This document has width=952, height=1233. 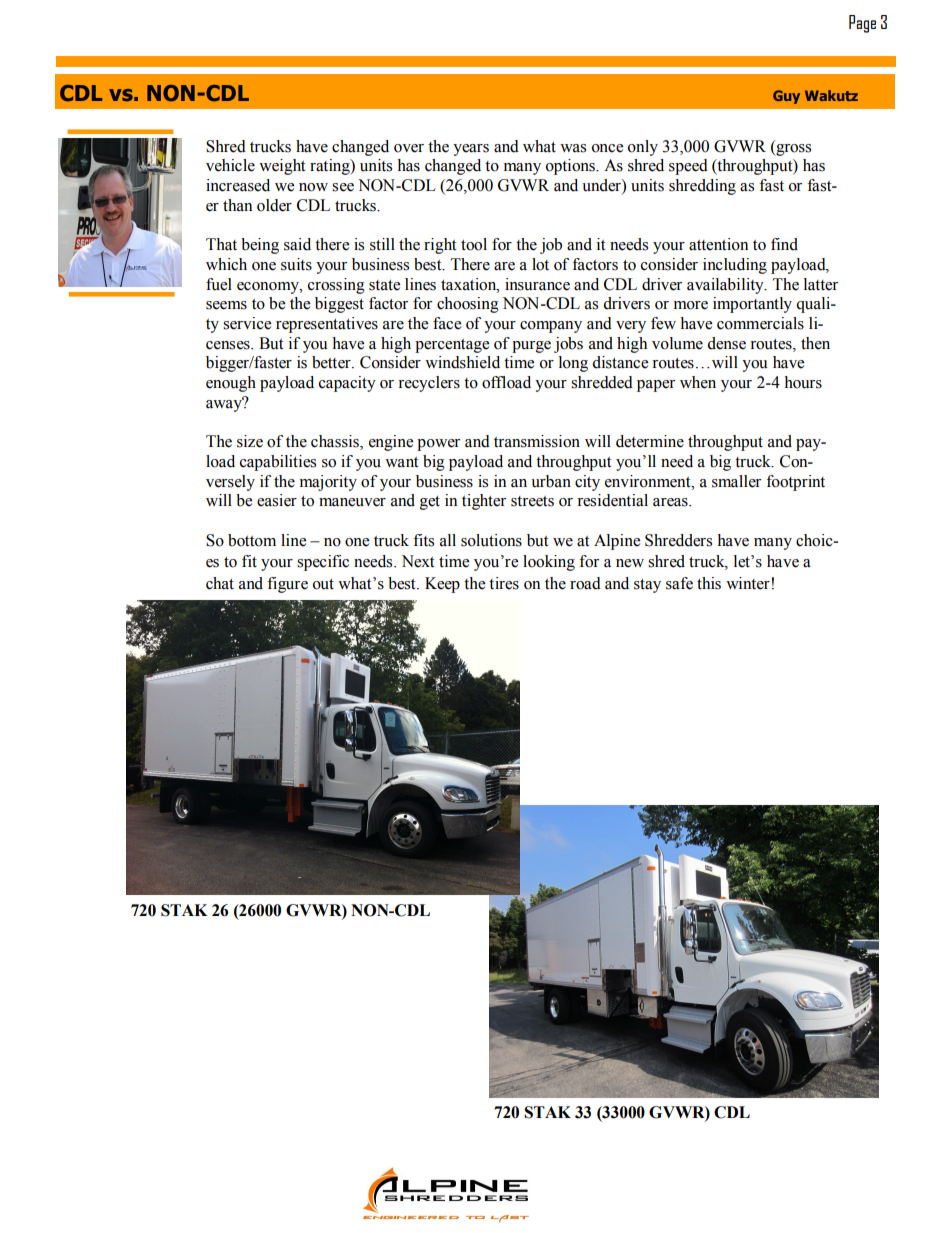 What do you see at coordinates (274, 205) in the document?
I see `older` at bounding box center [274, 205].
